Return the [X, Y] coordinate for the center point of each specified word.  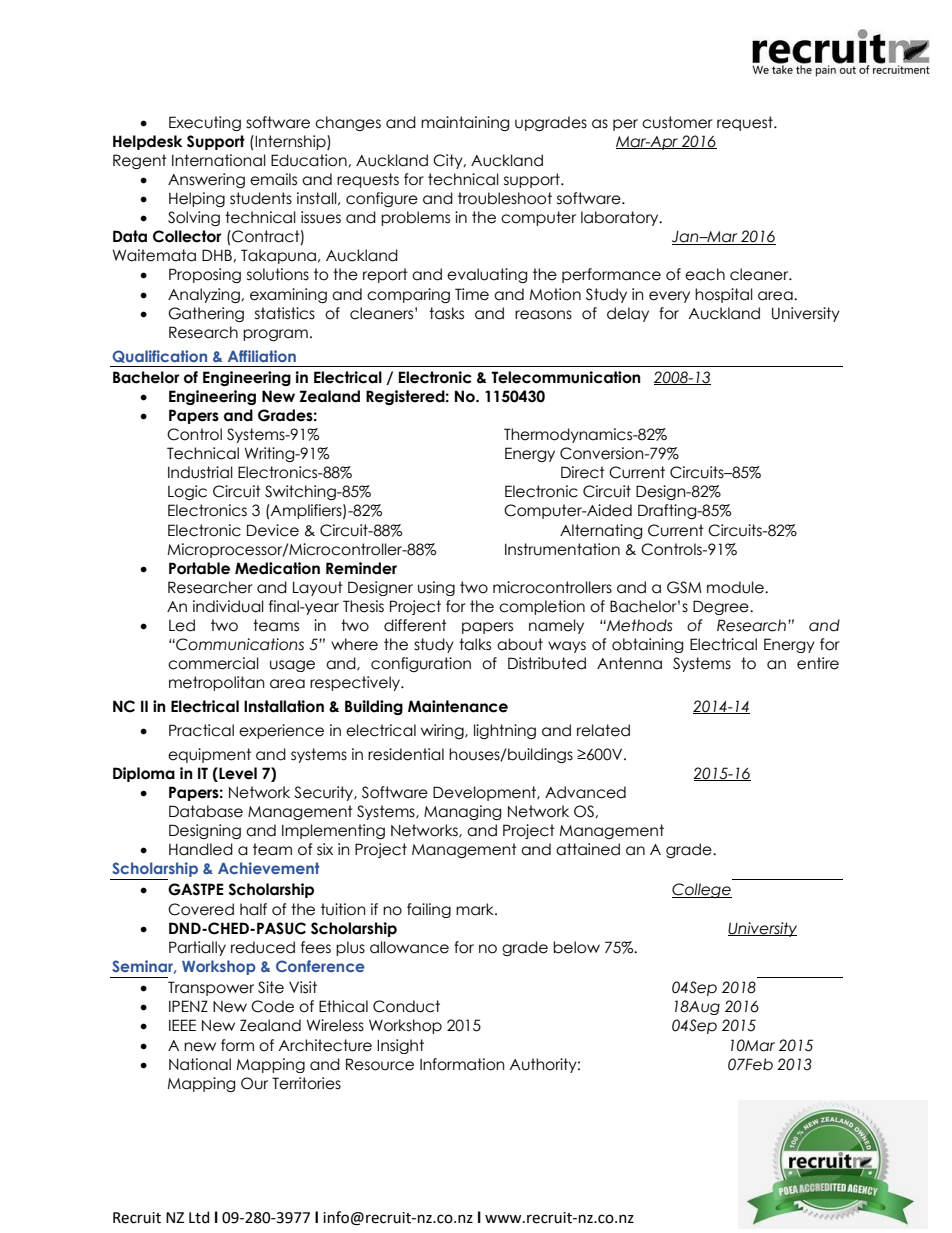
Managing [462, 812]
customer [677, 122]
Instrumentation [562, 549]
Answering [206, 180]
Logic [187, 492]
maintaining [465, 123]
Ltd [199, 1217]
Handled [201, 849]
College [702, 890]
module [736, 587]
